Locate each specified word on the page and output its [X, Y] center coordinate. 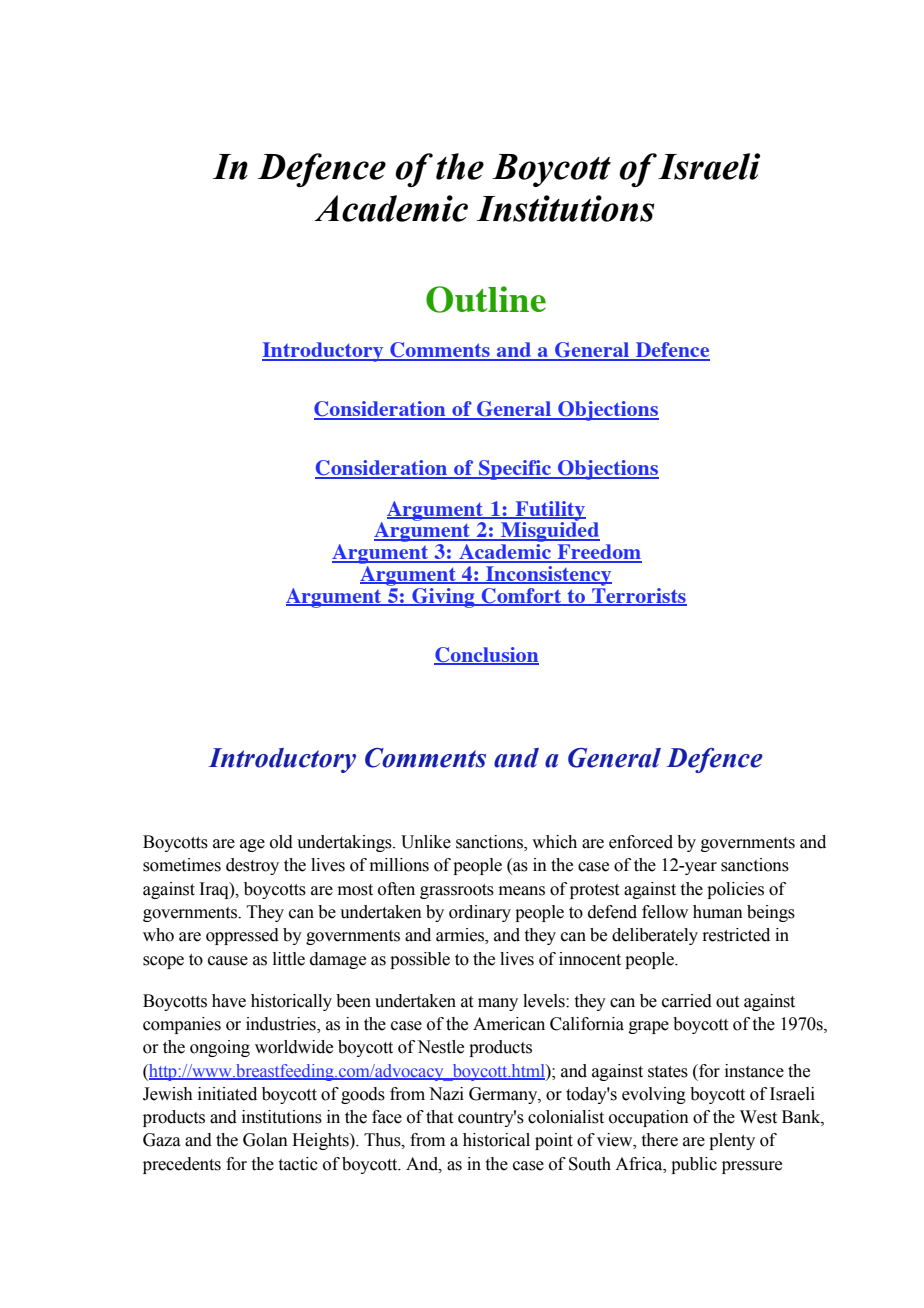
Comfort [522, 597]
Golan [265, 1140]
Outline [486, 299]
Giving [443, 598]
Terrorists [638, 595]
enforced [641, 842]
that [439, 1117]
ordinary [480, 913]
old [281, 842]
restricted [736, 935]
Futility [549, 512]
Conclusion [486, 656]
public [694, 1165]
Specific [515, 470]
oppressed [242, 936]
